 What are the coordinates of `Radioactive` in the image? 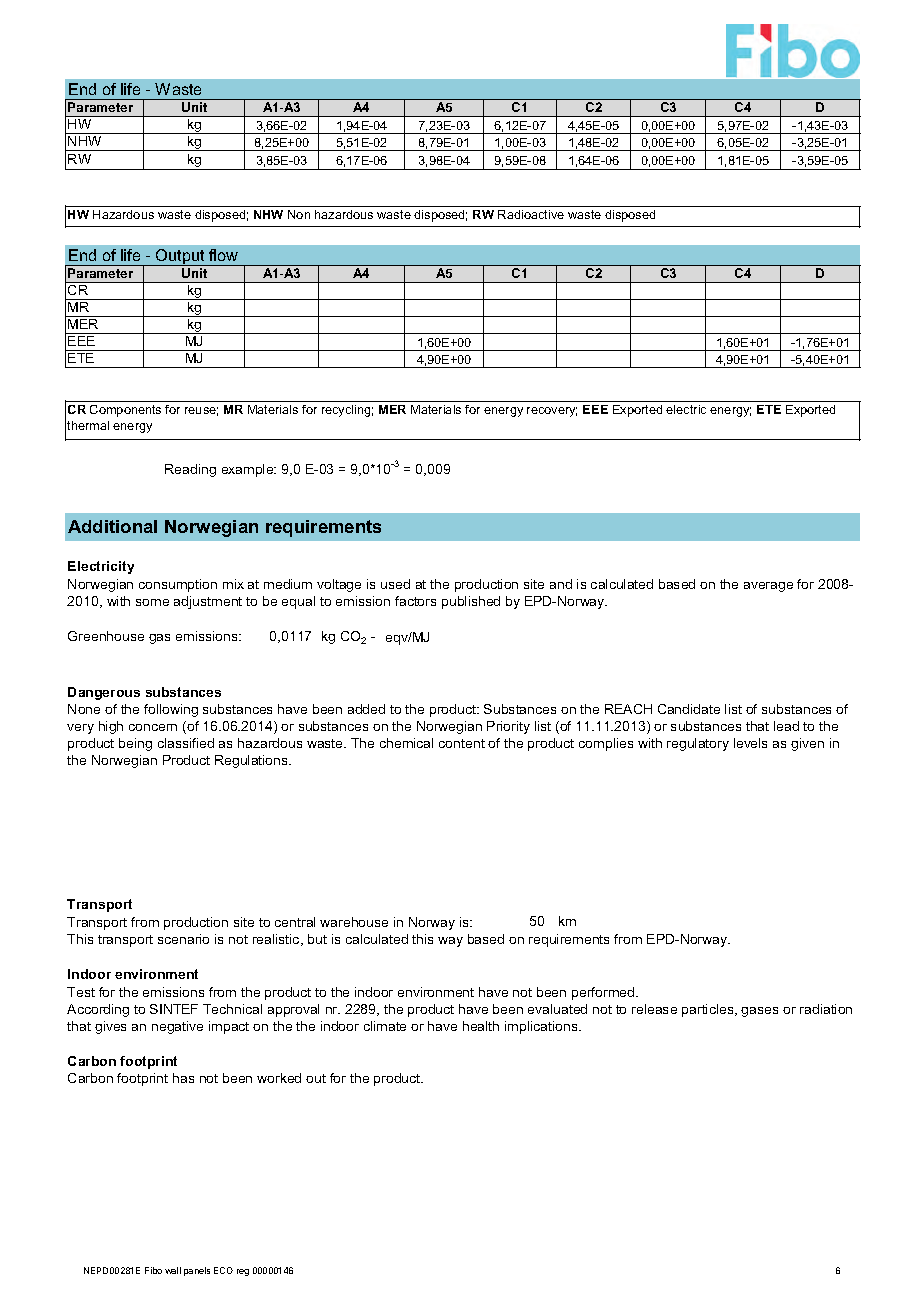 It's located at (531, 214).
